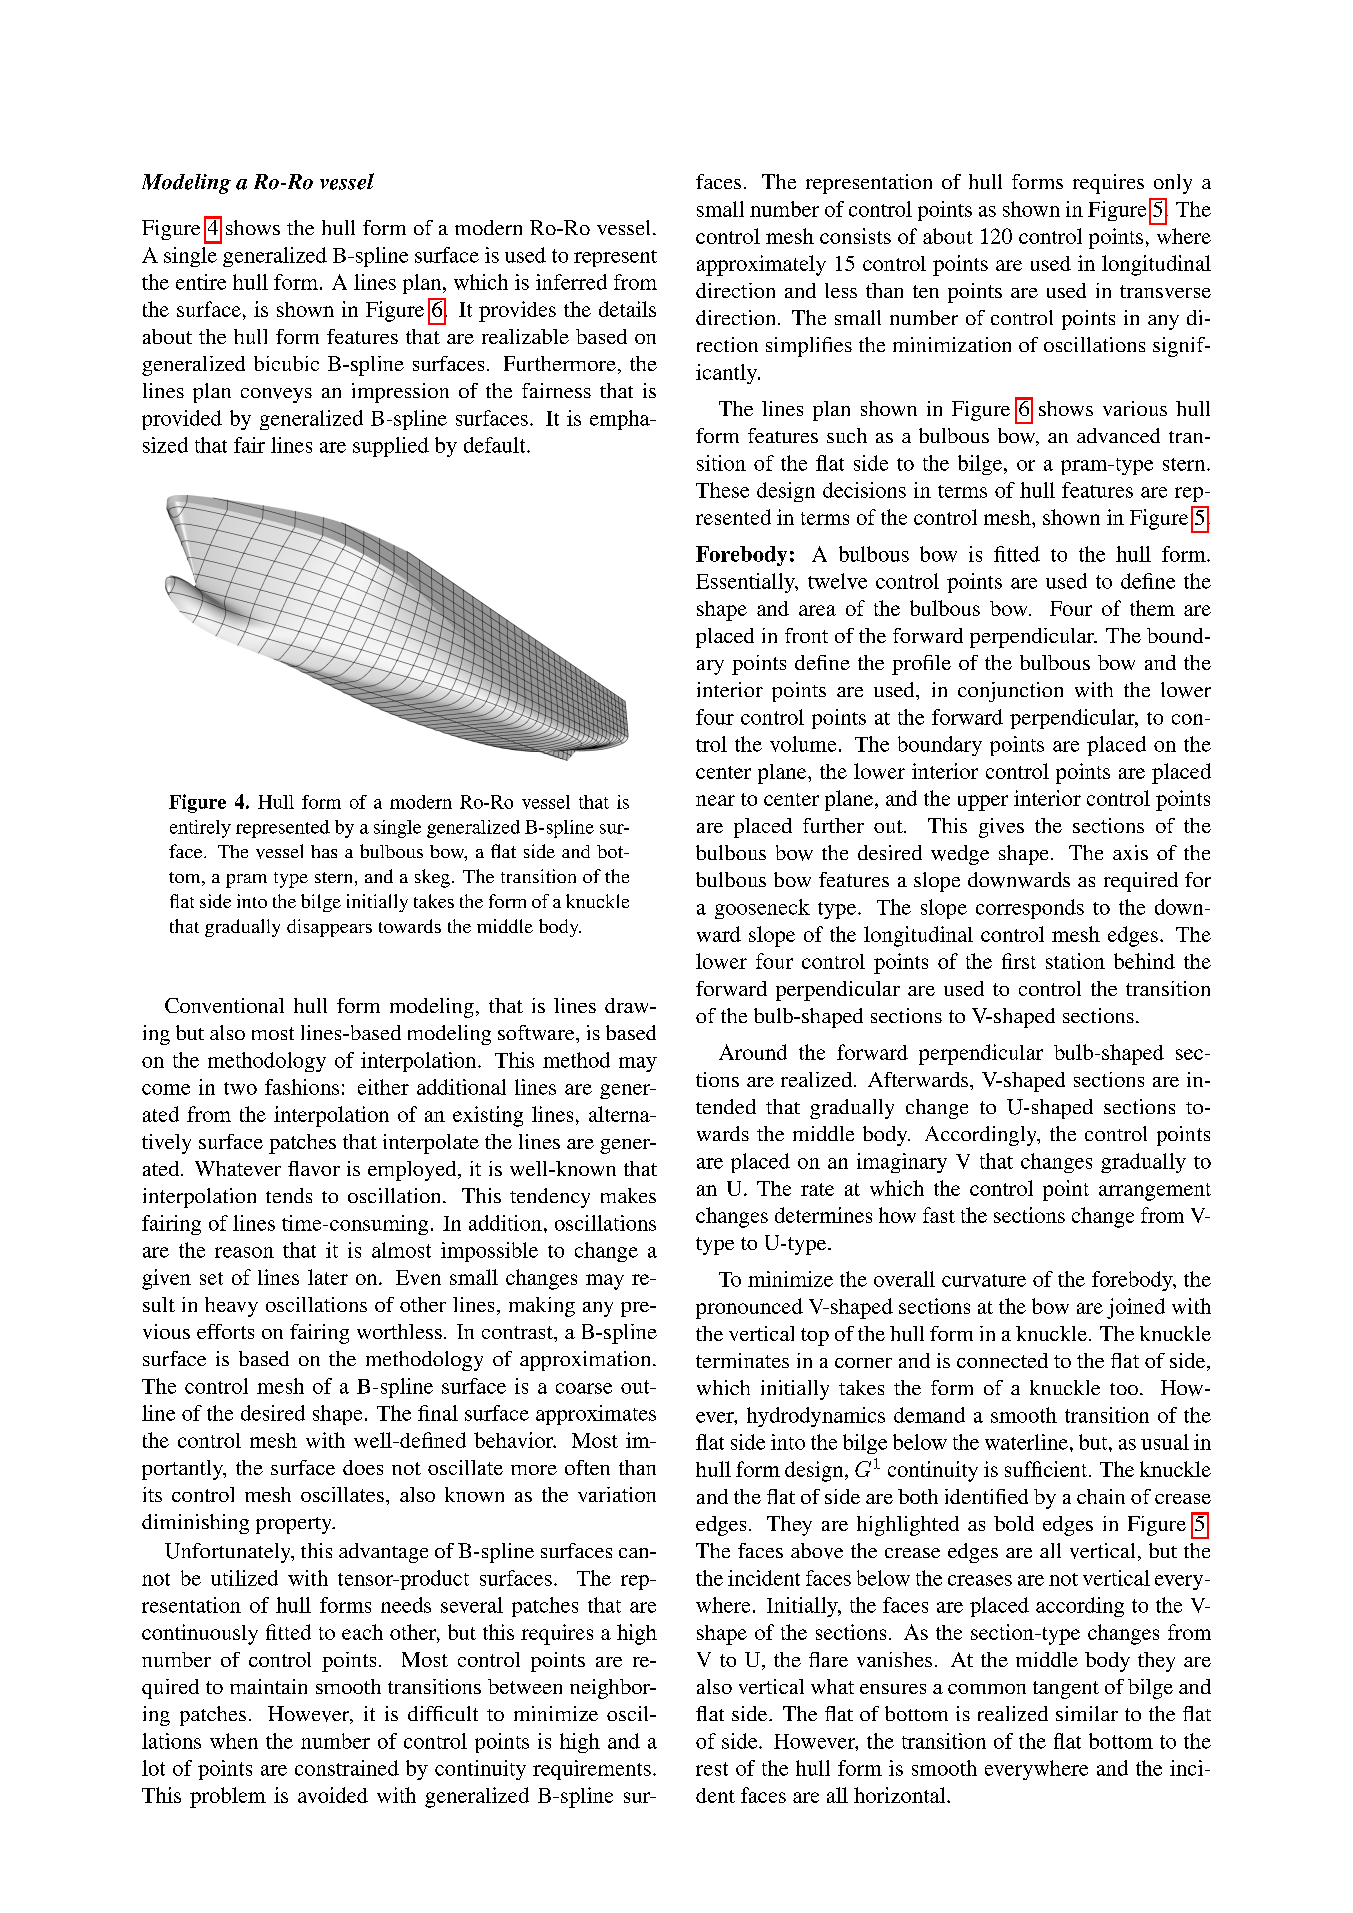 This screenshot has height=1913, width=1353. I want to click on station, so click(1075, 961).
